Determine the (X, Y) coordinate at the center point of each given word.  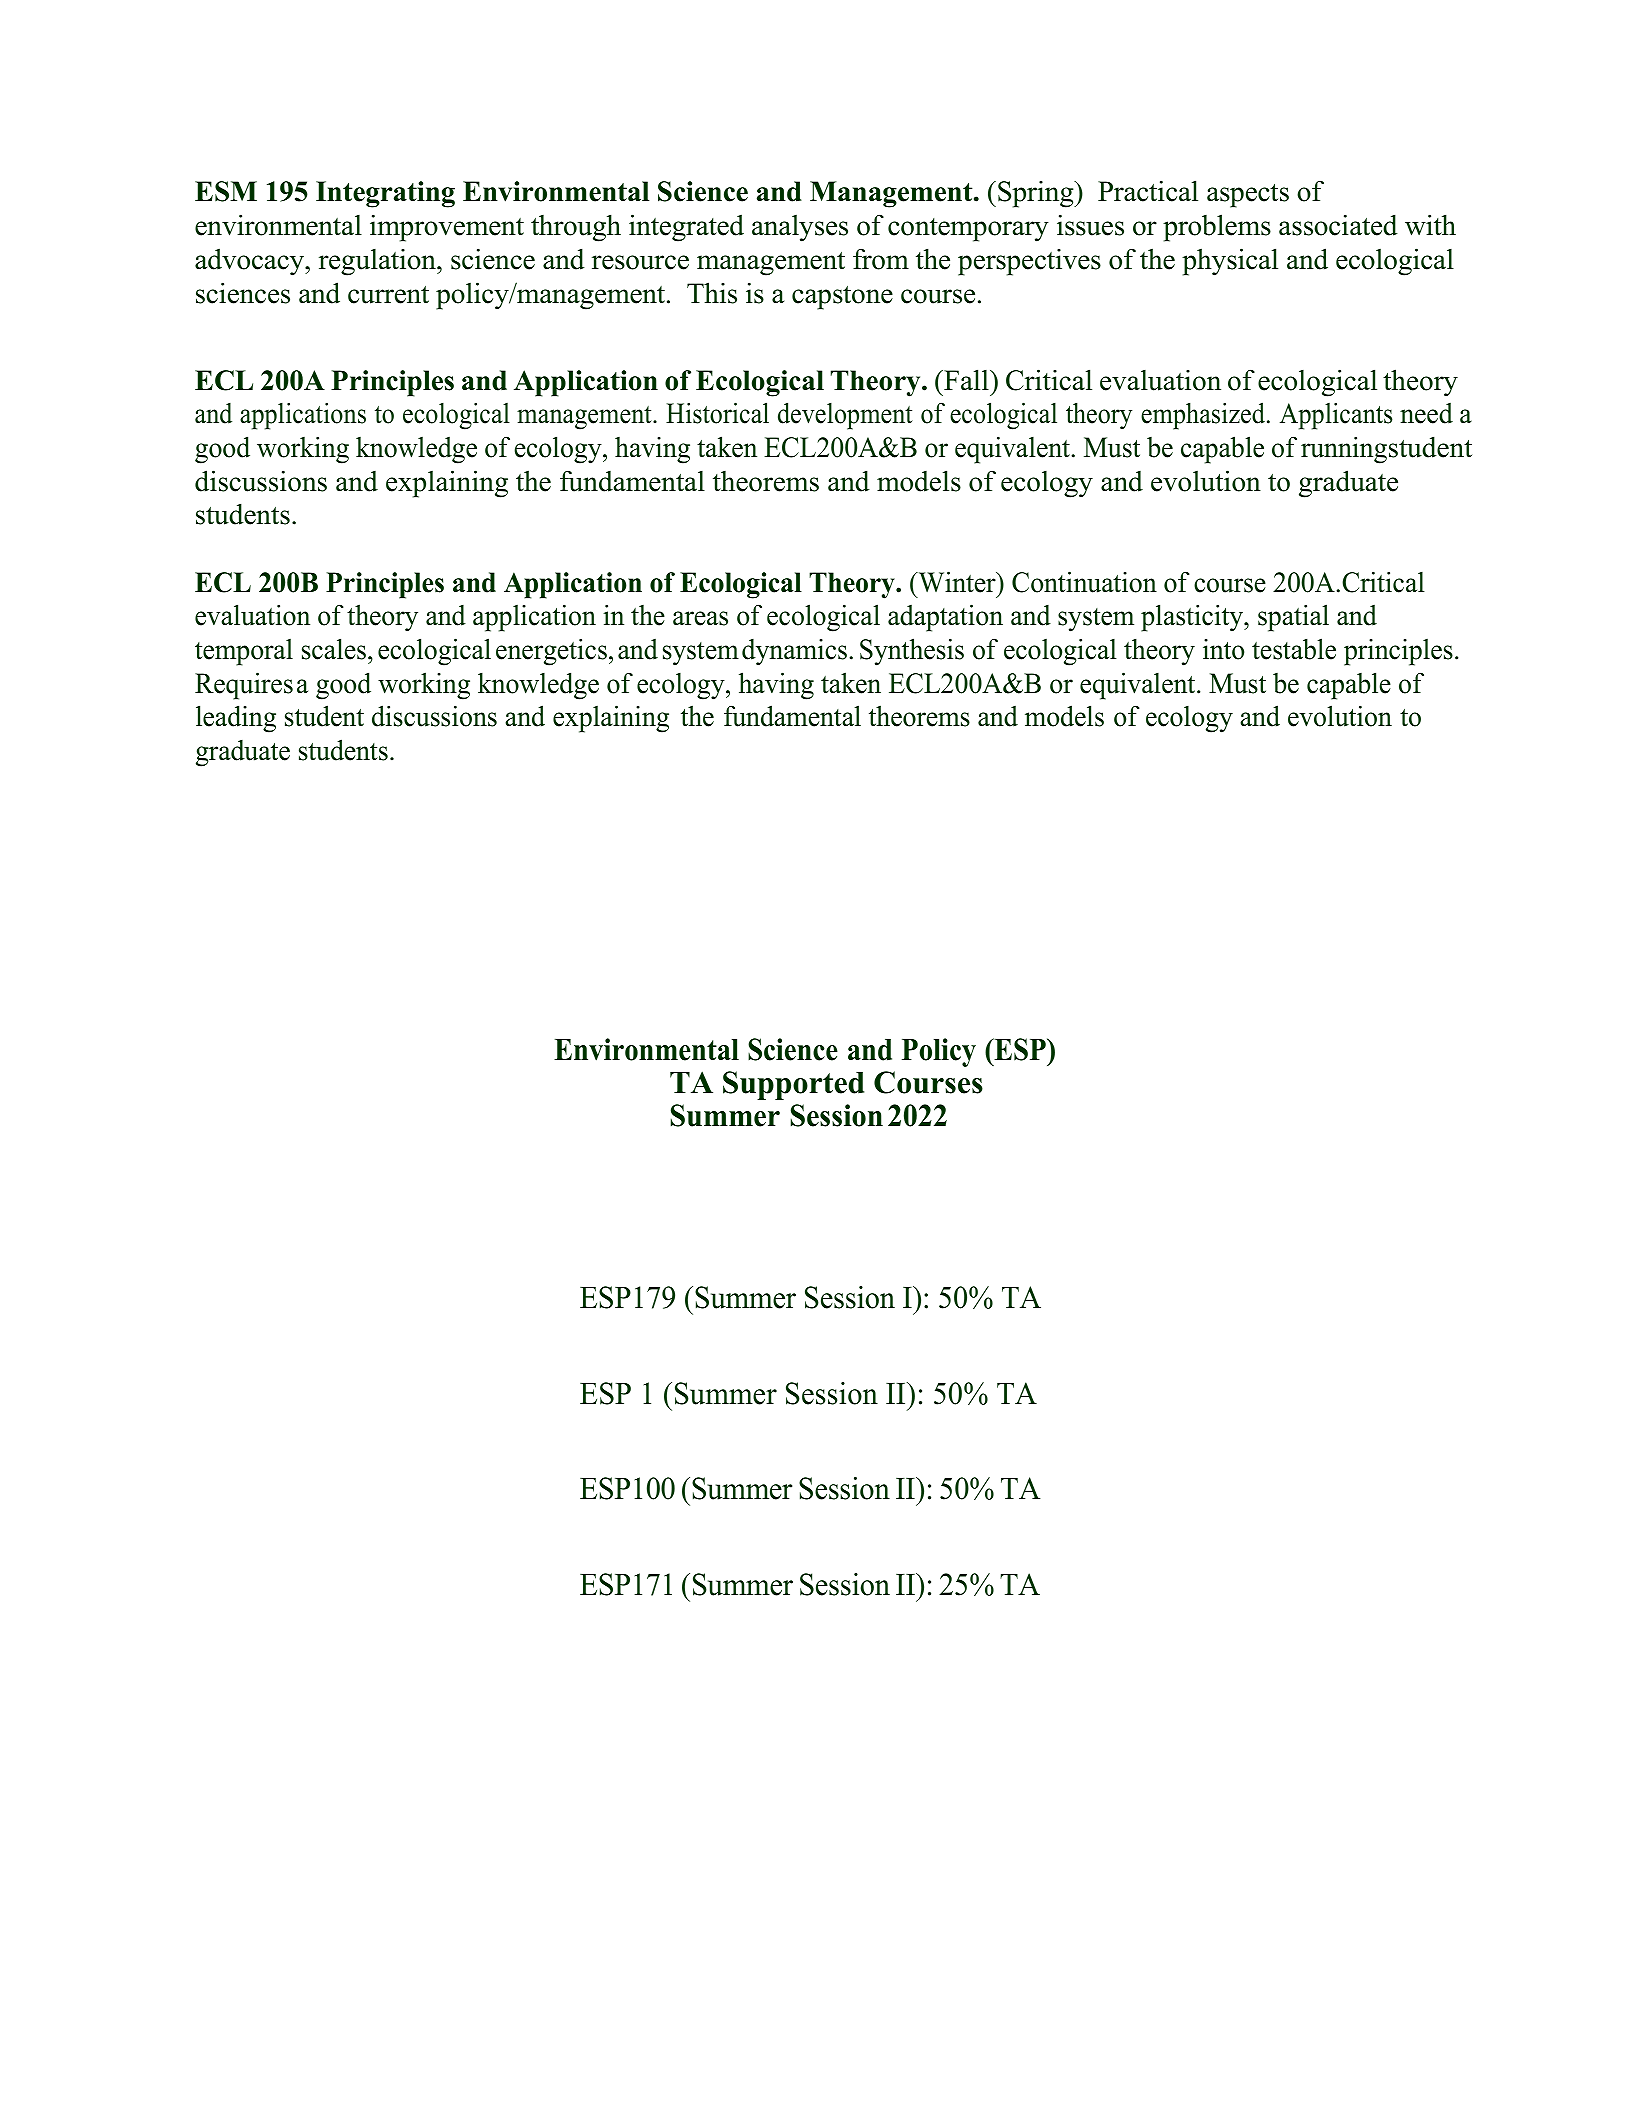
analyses (800, 228)
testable (1294, 649)
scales (334, 649)
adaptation (945, 618)
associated (1338, 225)
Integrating (385, 194)
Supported (793, 1085)
